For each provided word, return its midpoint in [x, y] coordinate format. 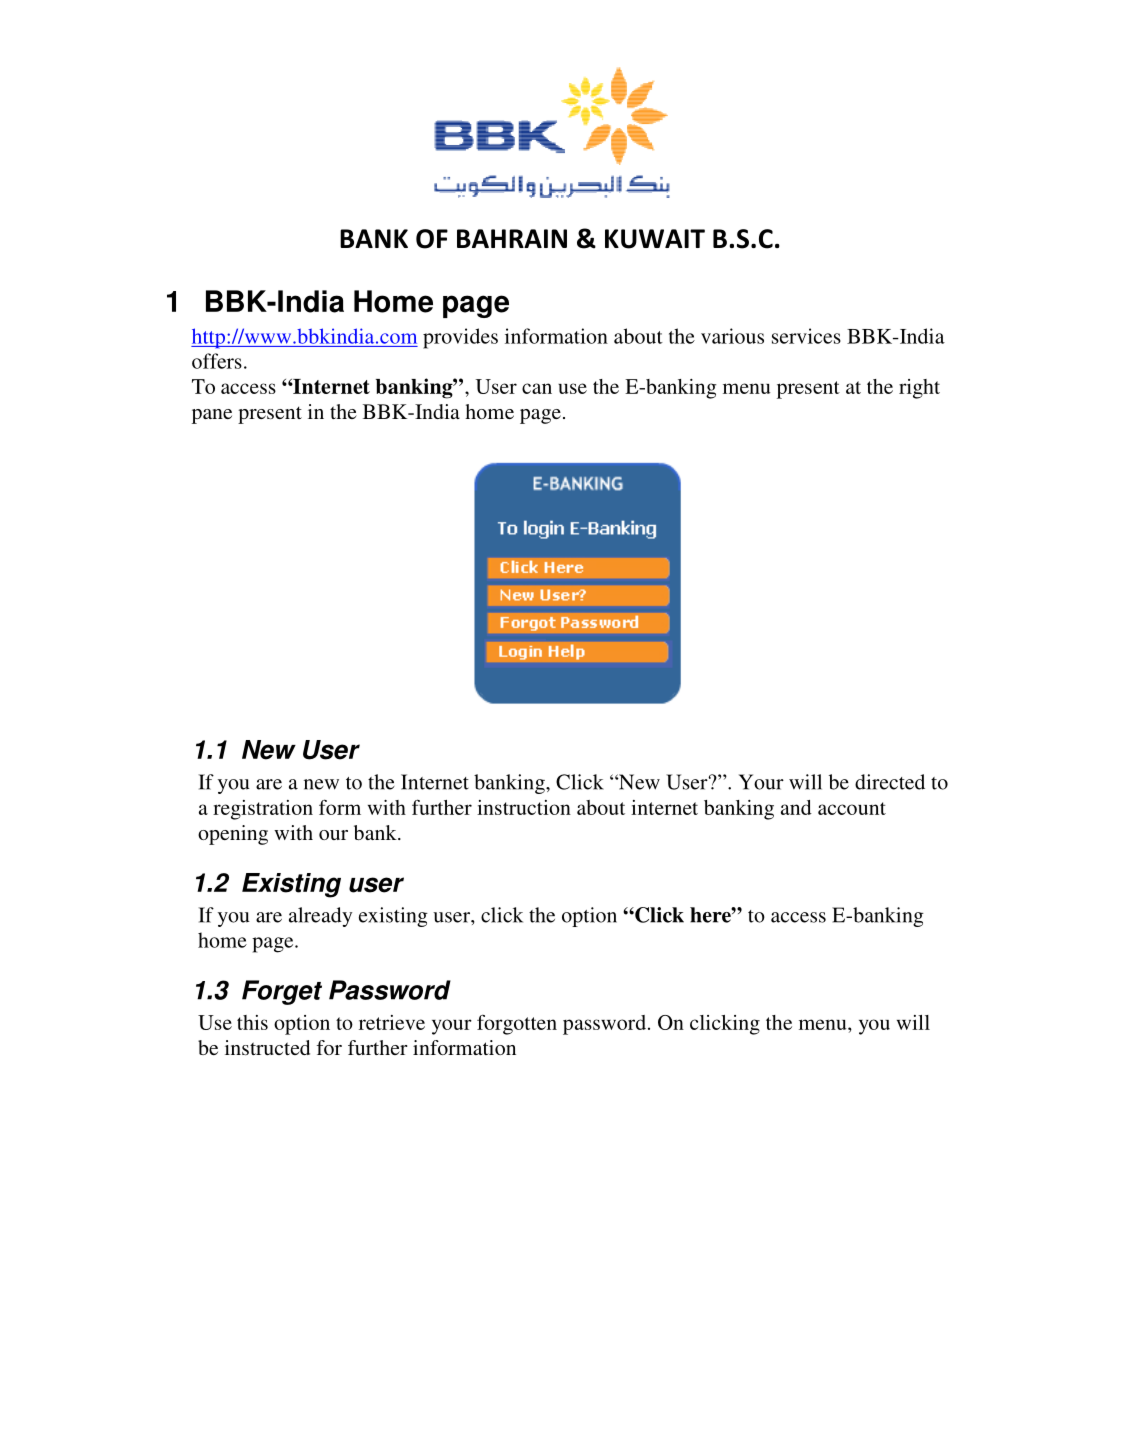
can [537, 388]
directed [890, 782]
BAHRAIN [512, 238]
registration [263, 810]
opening [233, 835]
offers [217, 361]
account [852, 808]
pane [212, 416]
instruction [524, 807]
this [252, 1022]
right [919, 389]
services [806, 336]
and [796, 807]
